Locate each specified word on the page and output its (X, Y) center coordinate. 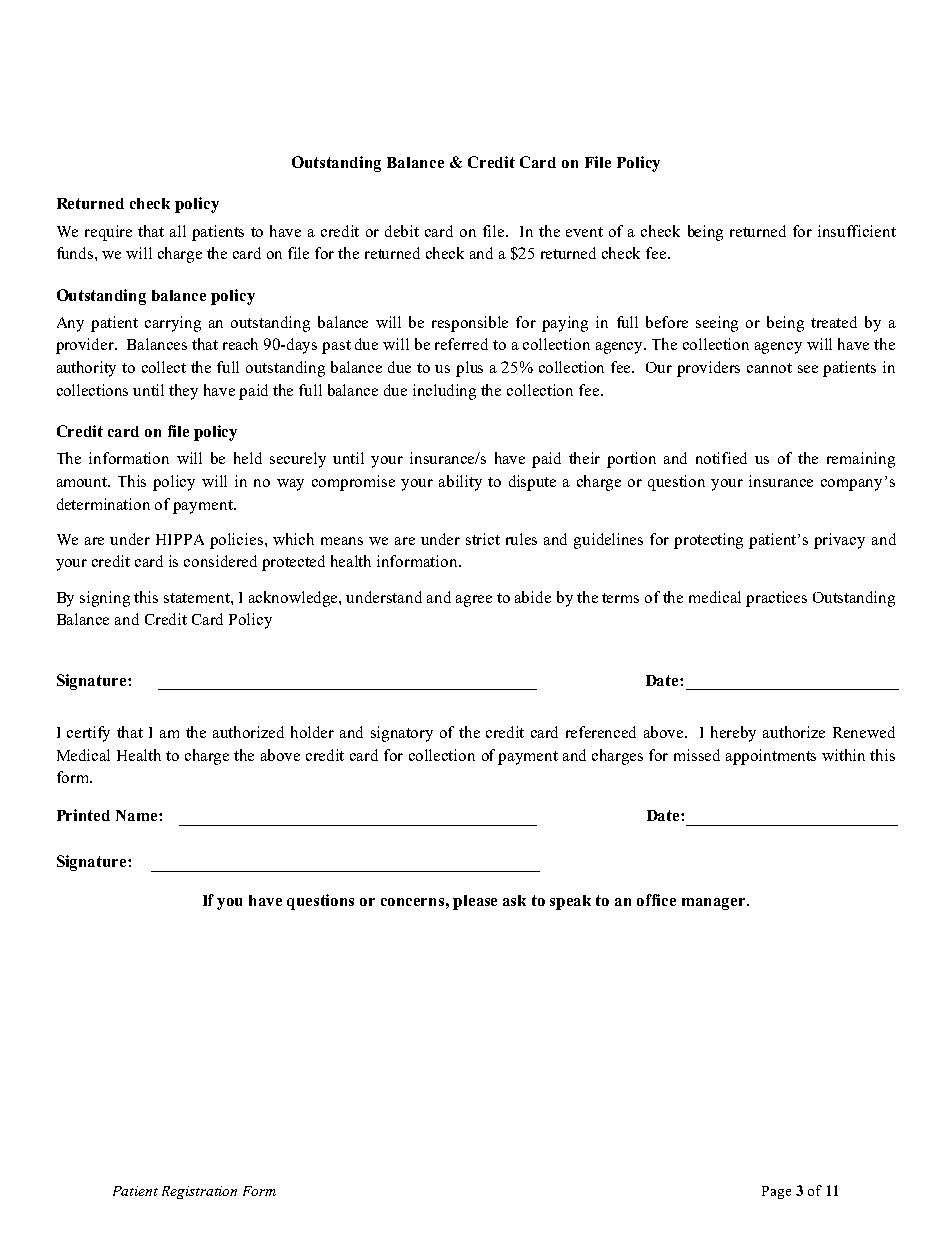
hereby (733, 734)
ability (460, 483)
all (178, 231)
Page (776, 1192)
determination (103, 504)
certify (88, 734)
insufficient (857, 231)
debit (402, 231)
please (475, 902)
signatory (402, 734)
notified (721, 458)
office (656, 900)
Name (138, 815)
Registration (199, 1192)
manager (715, 904)
